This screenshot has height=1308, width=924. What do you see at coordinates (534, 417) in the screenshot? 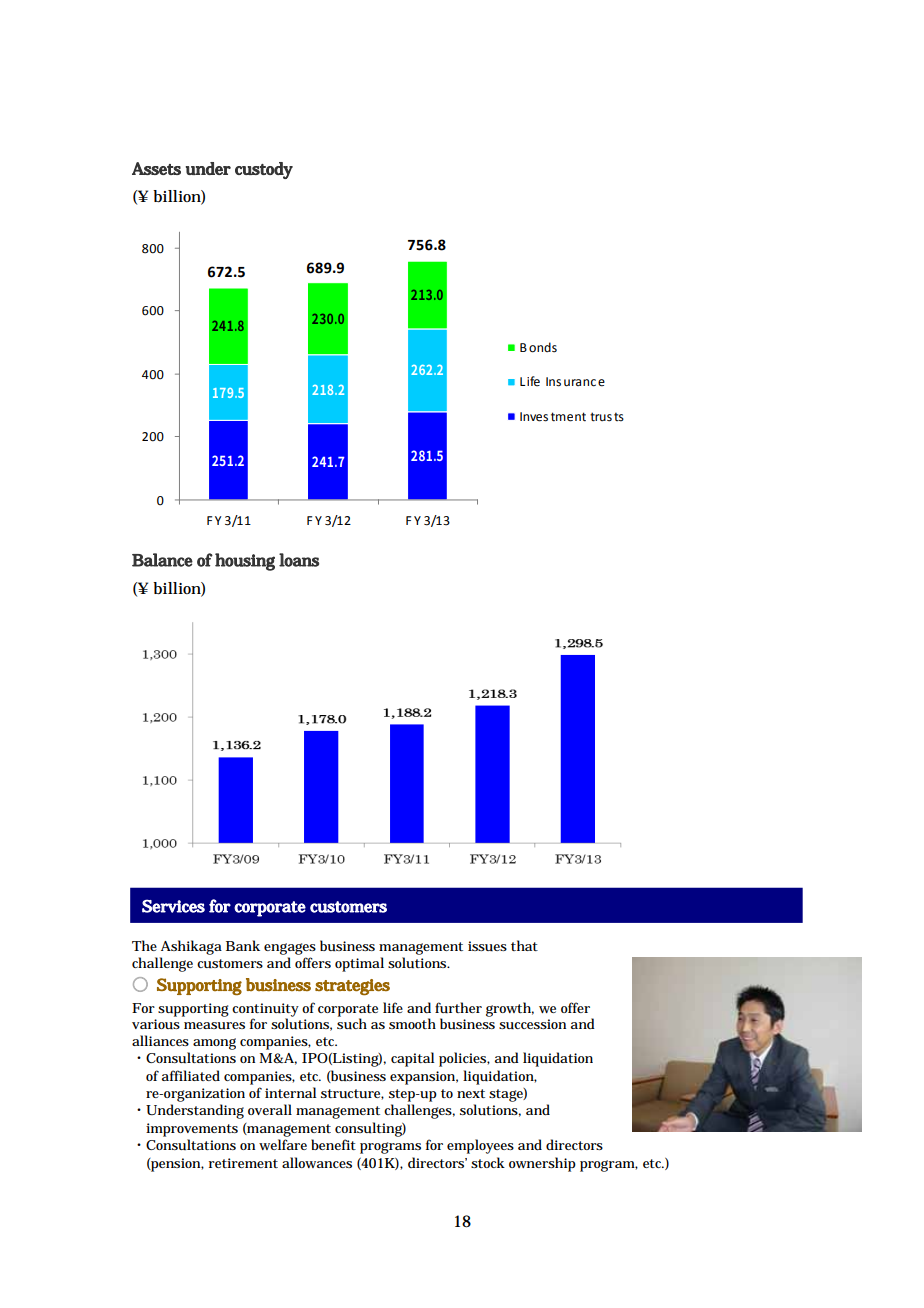
I see `Inves` at bounding box center [534, 417].
